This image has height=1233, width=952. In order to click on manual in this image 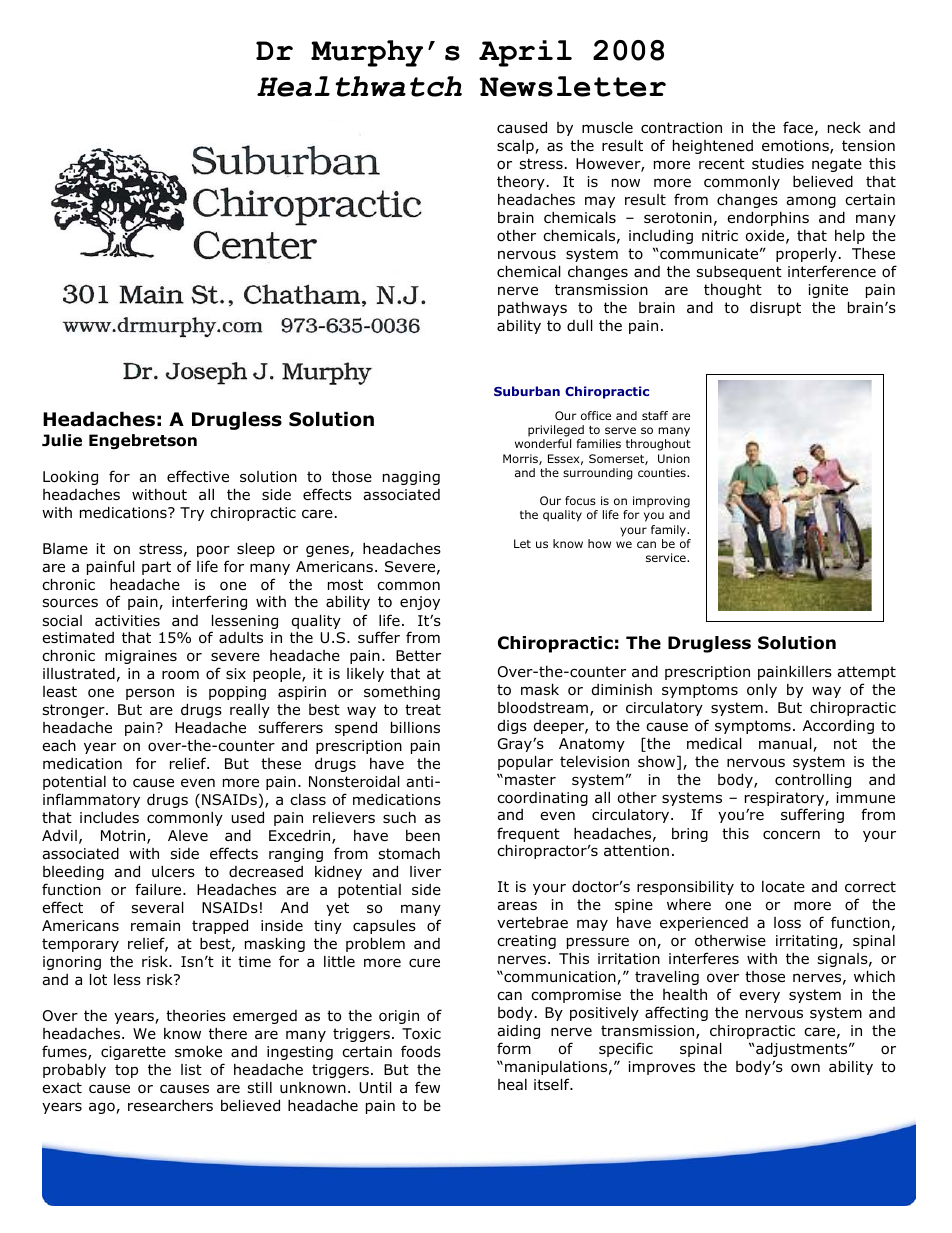, I will do `click(786, 744)`.
